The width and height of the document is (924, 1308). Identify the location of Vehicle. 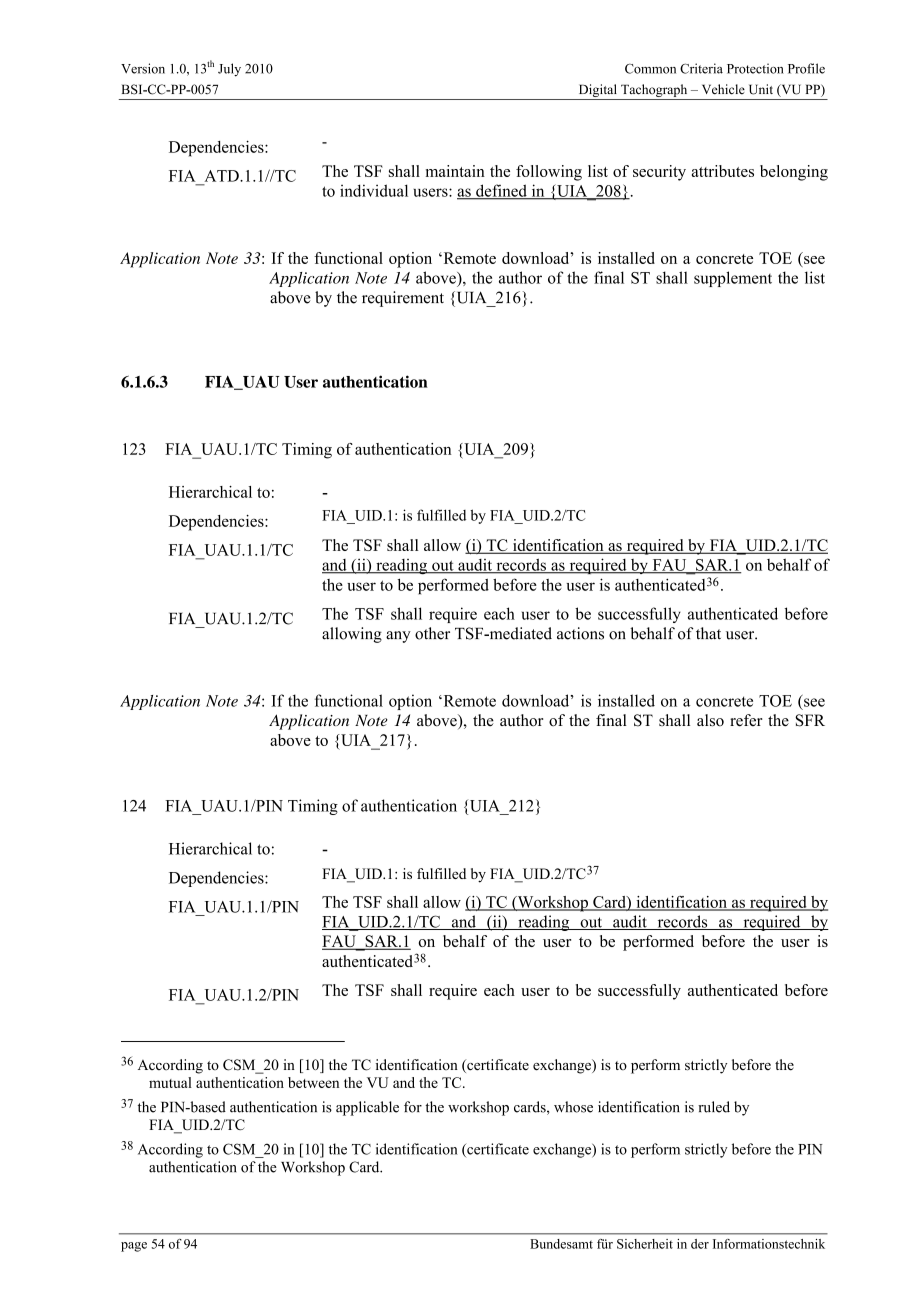
(723, 89).
